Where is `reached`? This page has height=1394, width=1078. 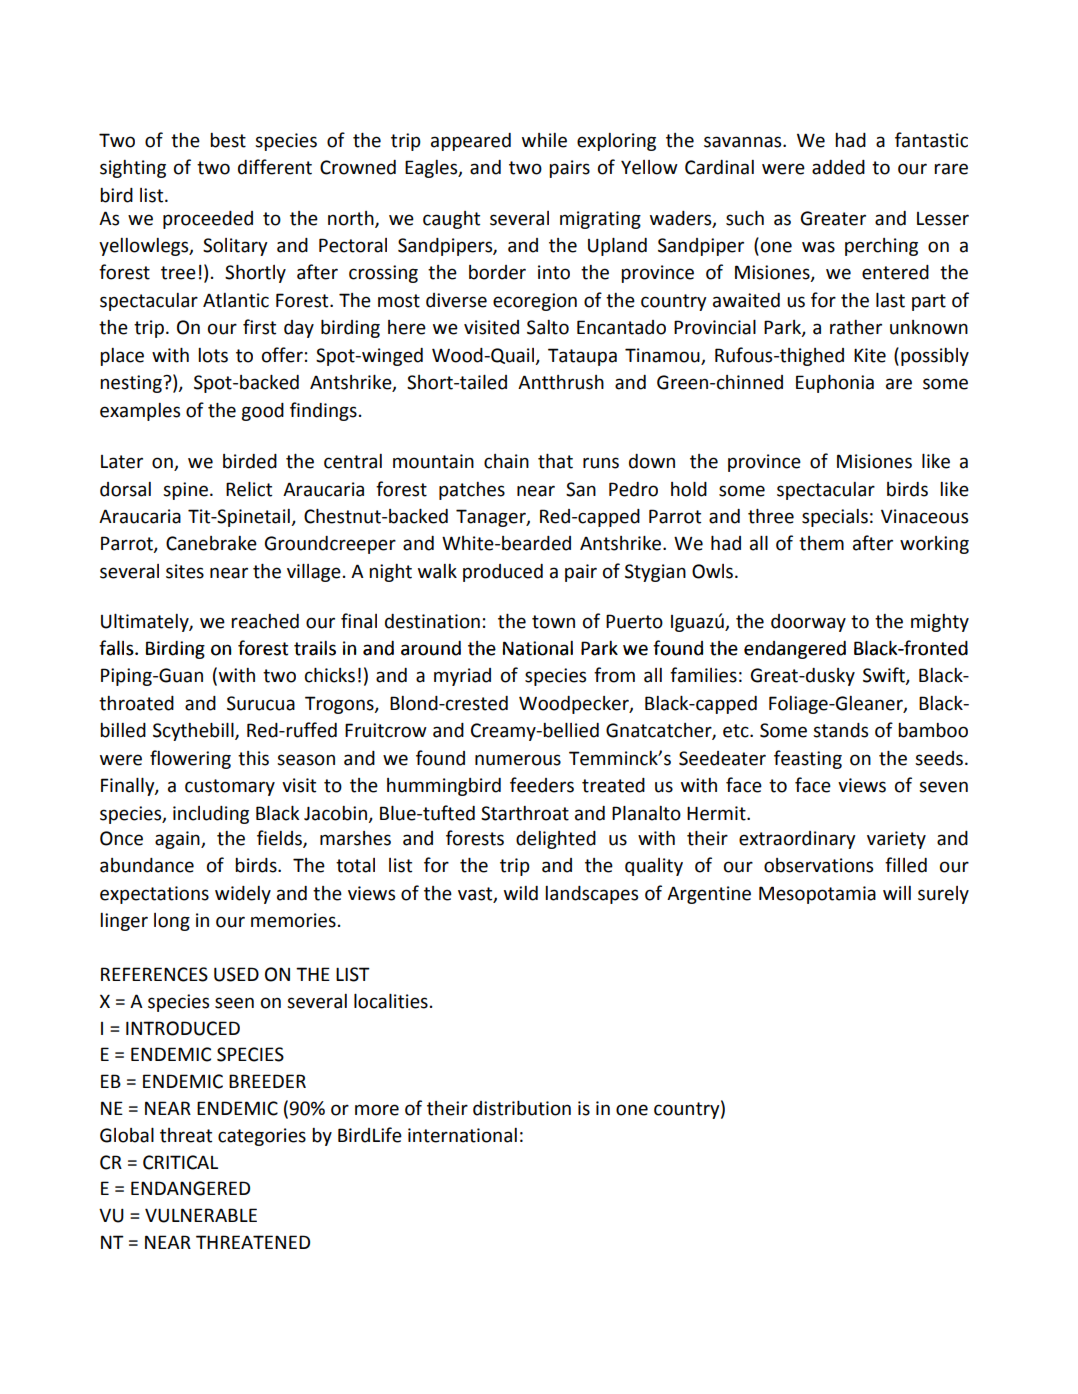 reached is located at coordinates (265, 621).
